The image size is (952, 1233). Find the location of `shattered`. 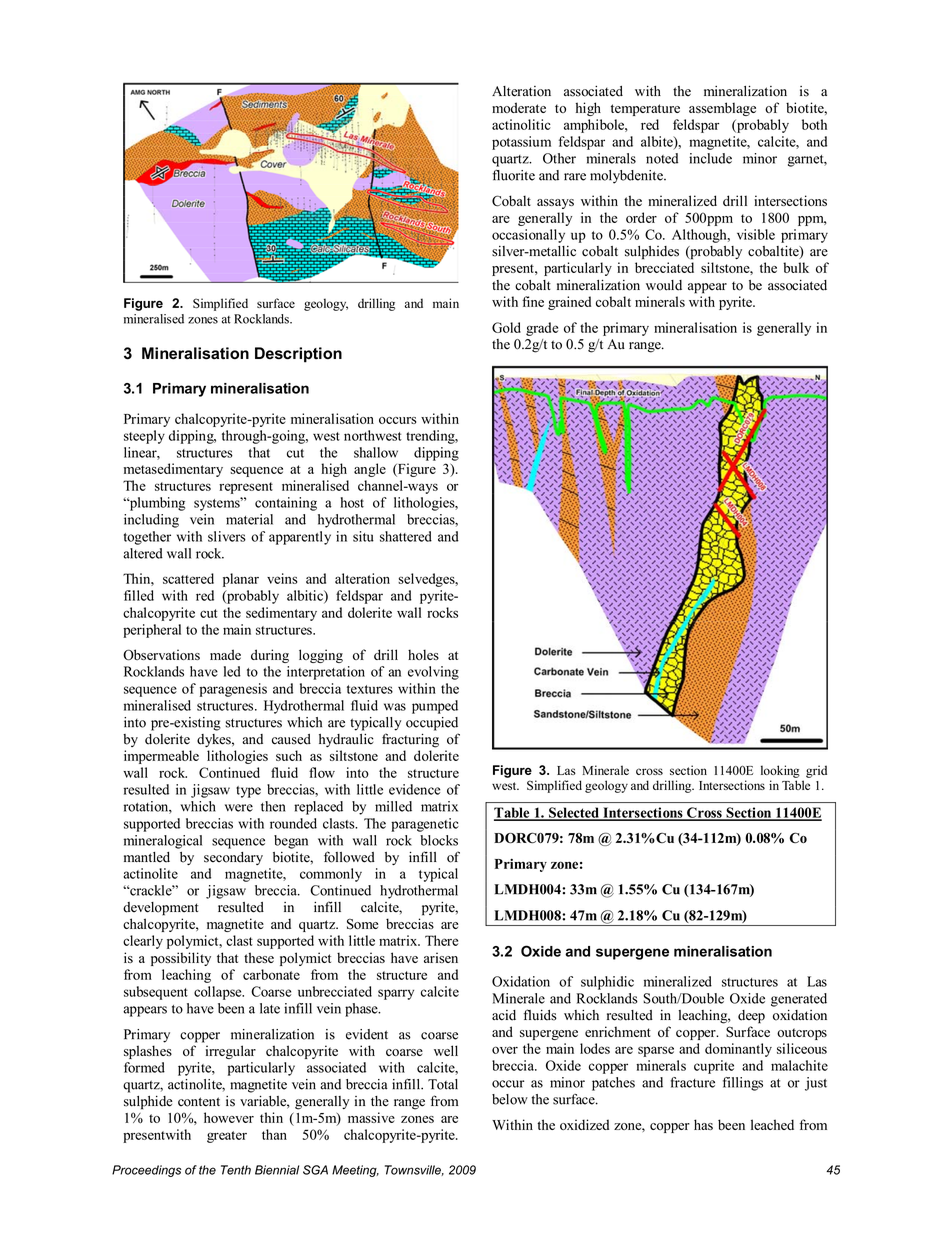

shattered is located at coordinates (406, 536).
